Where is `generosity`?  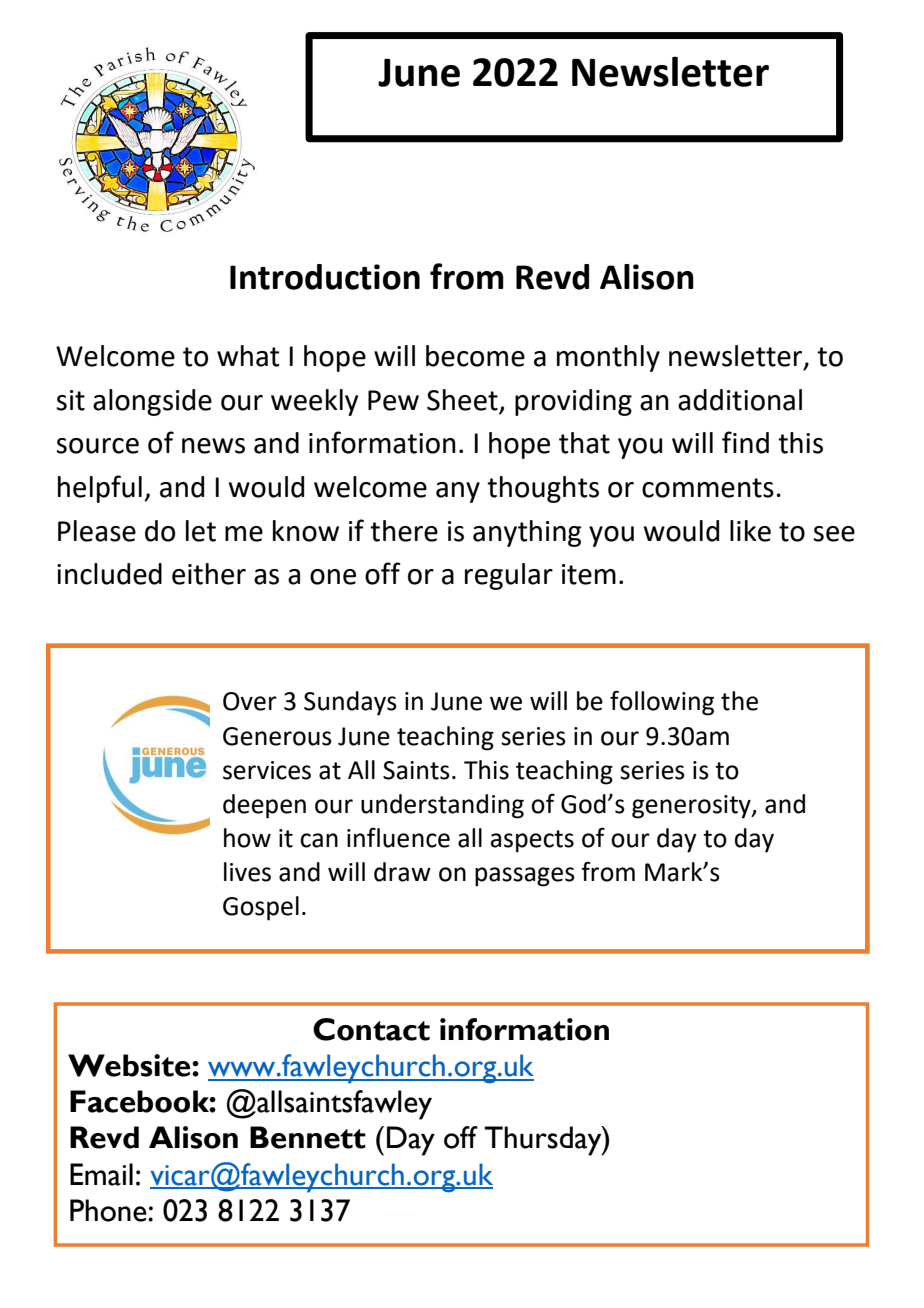
generosity is located at coordinates (692, 807).
